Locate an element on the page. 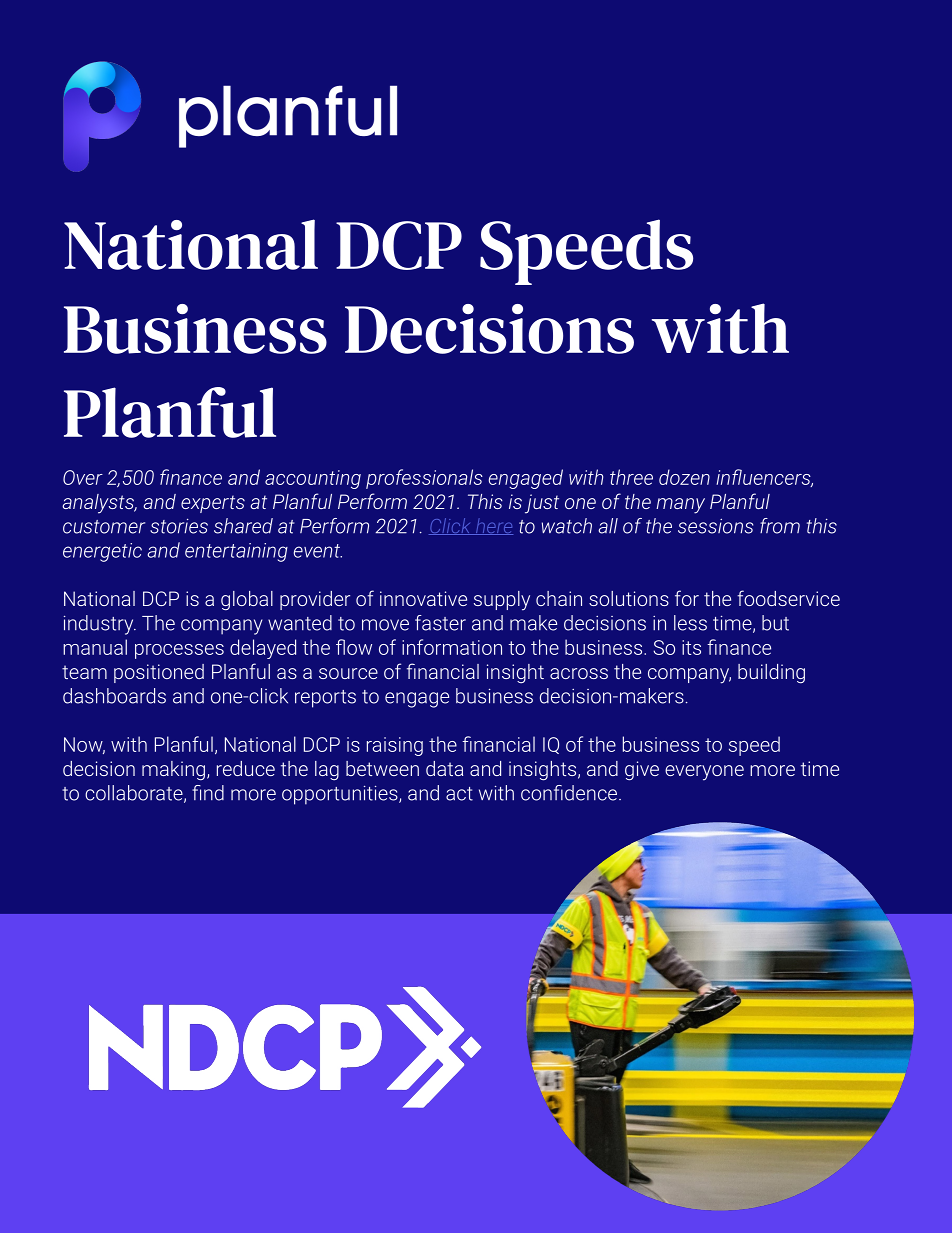  innovative is located at coordinates (423, 598).
